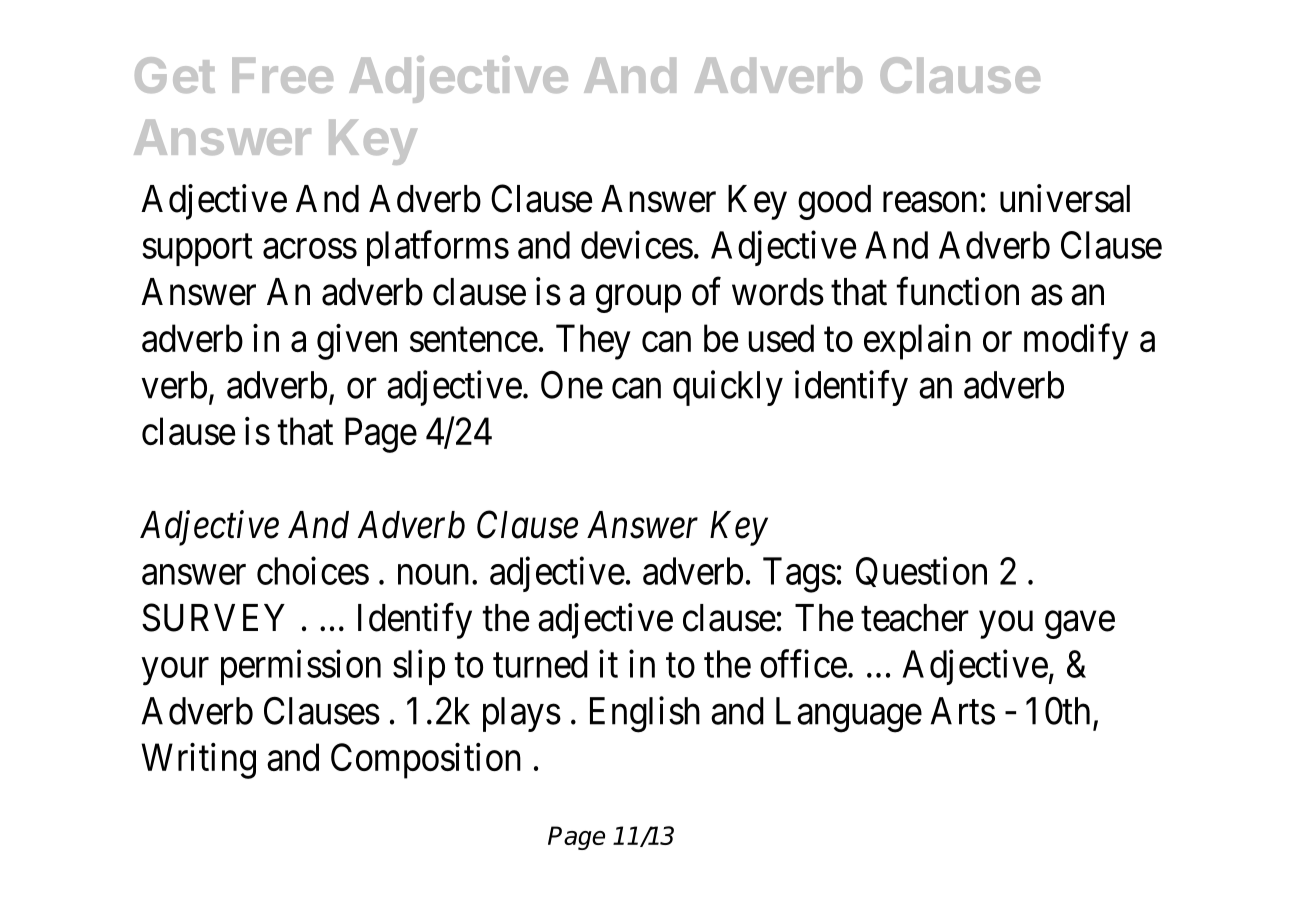  What do you see at coordinates (930, 202) in the screenshot?
I see `reason` at bounding box center [930, 202].
